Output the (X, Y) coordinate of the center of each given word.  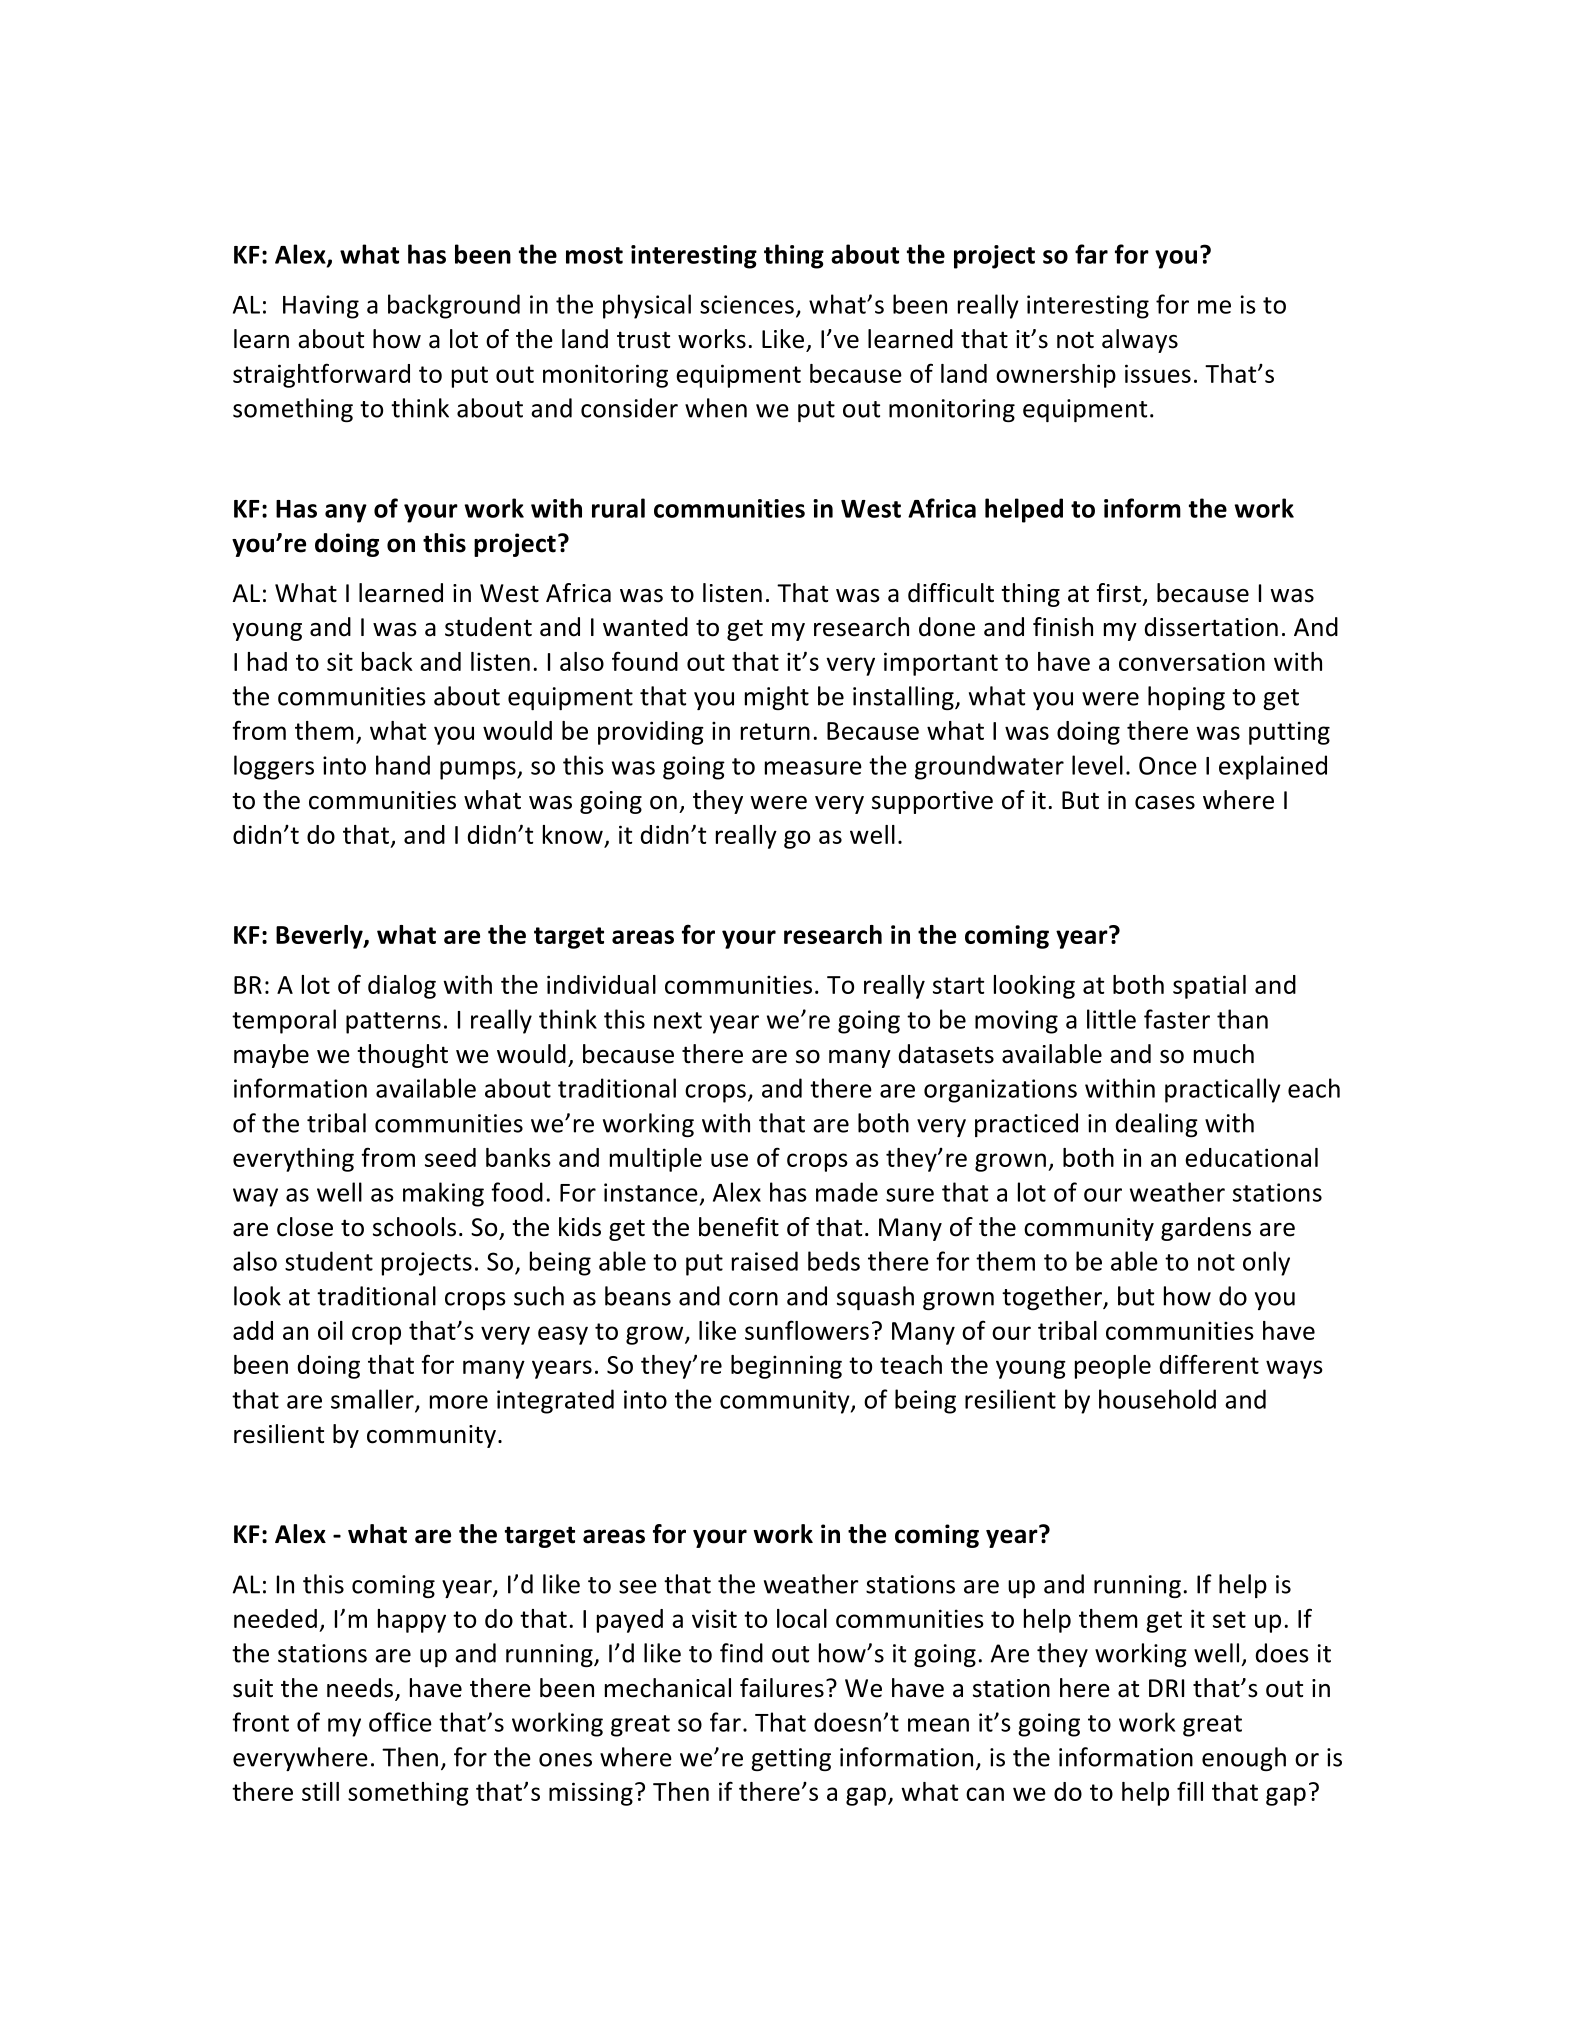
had (267, 661)
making (443, 1194)
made (847, 1192)
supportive (932, 802)
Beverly (320, 937)
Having (321, 307)
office (400, 1722)
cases (1165, 803)
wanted (645, 627)
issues (1158, 373)
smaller (373, 1400)
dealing (1157, 1125)
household (1157, 1399)
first (1119, 593)
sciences (747, 304)
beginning (786, 1367)
